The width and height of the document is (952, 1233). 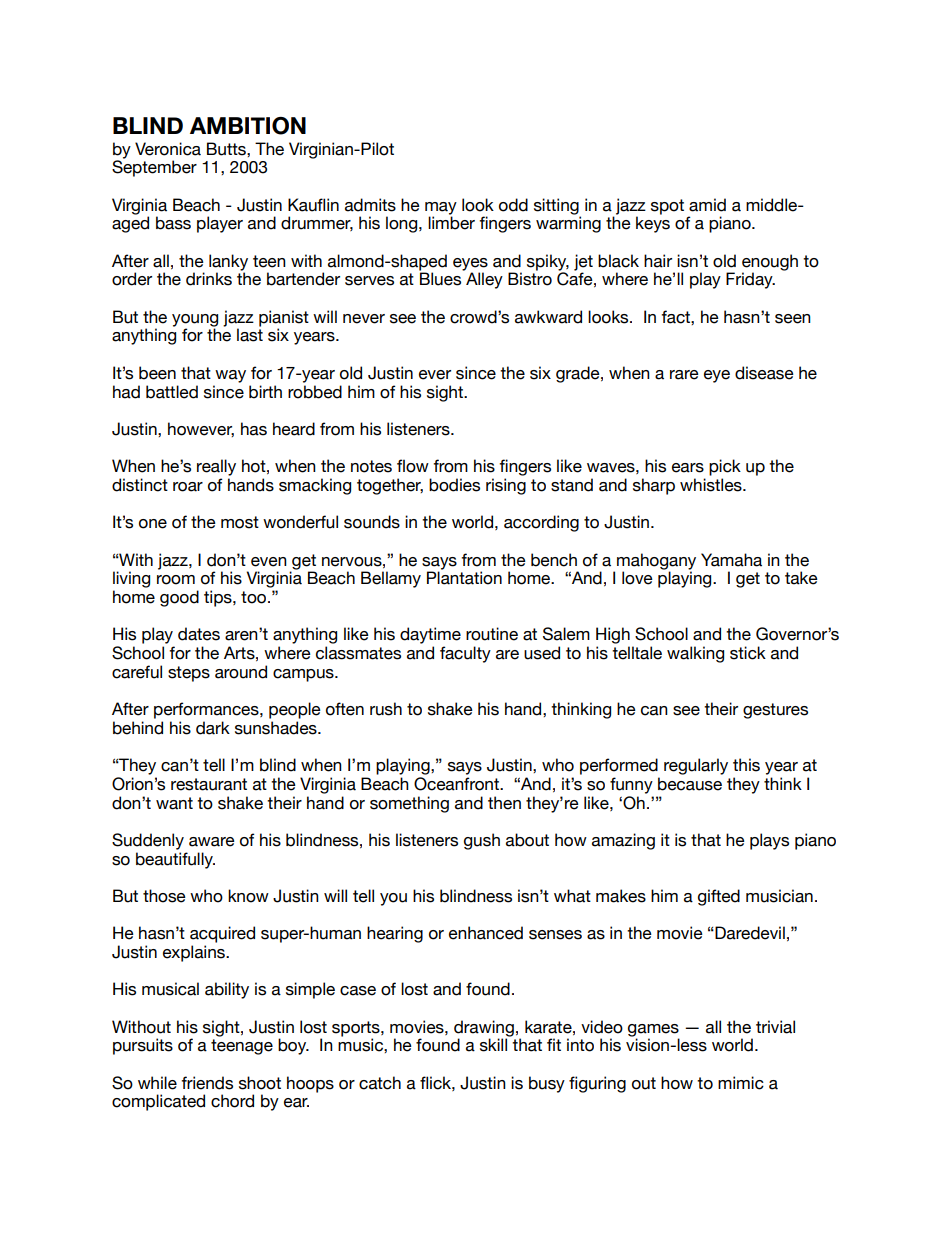 I want to click on may, so click(x=441, y=209).
